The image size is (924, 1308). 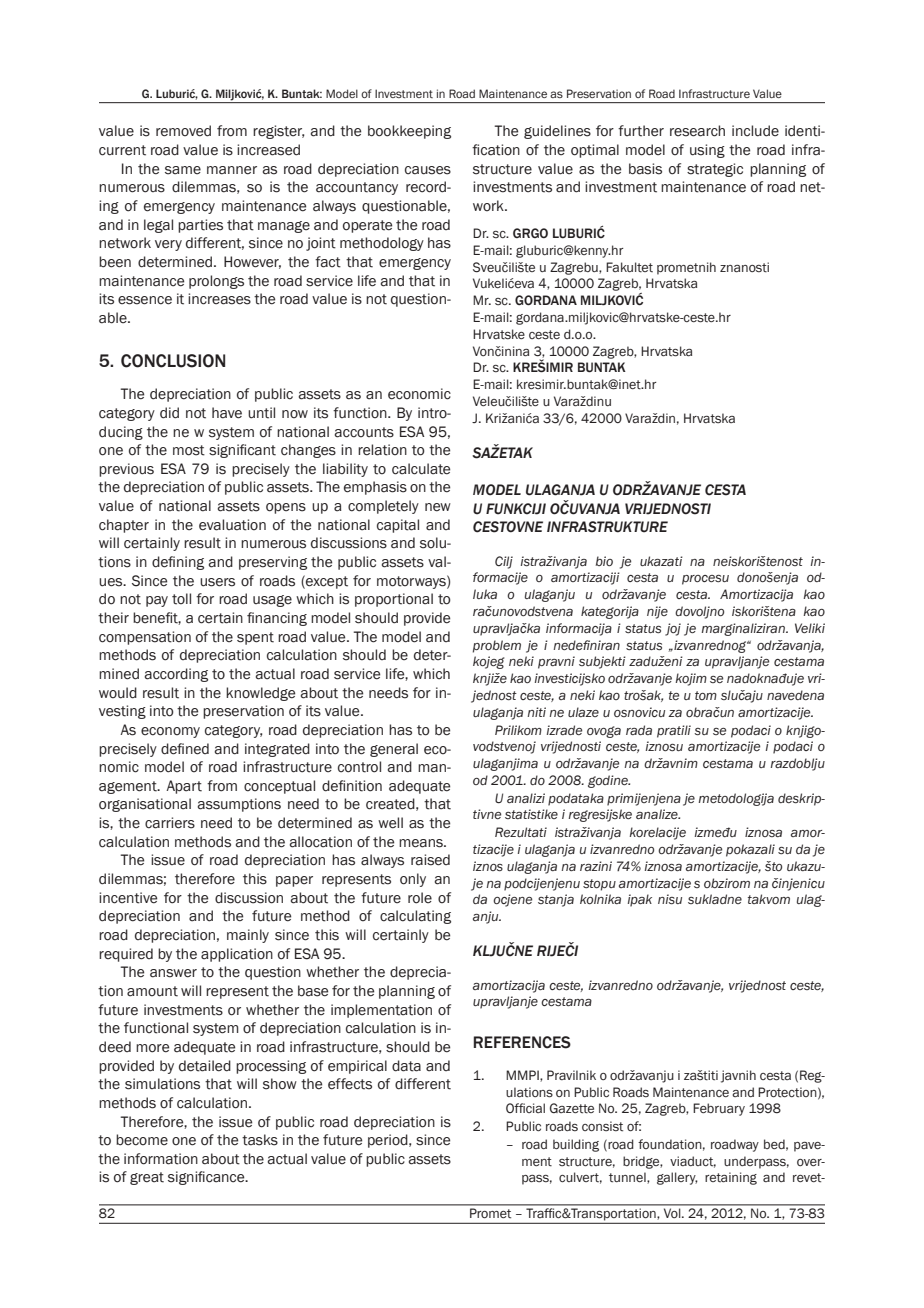 I want to click on problem, so click(x=497, y=646).
